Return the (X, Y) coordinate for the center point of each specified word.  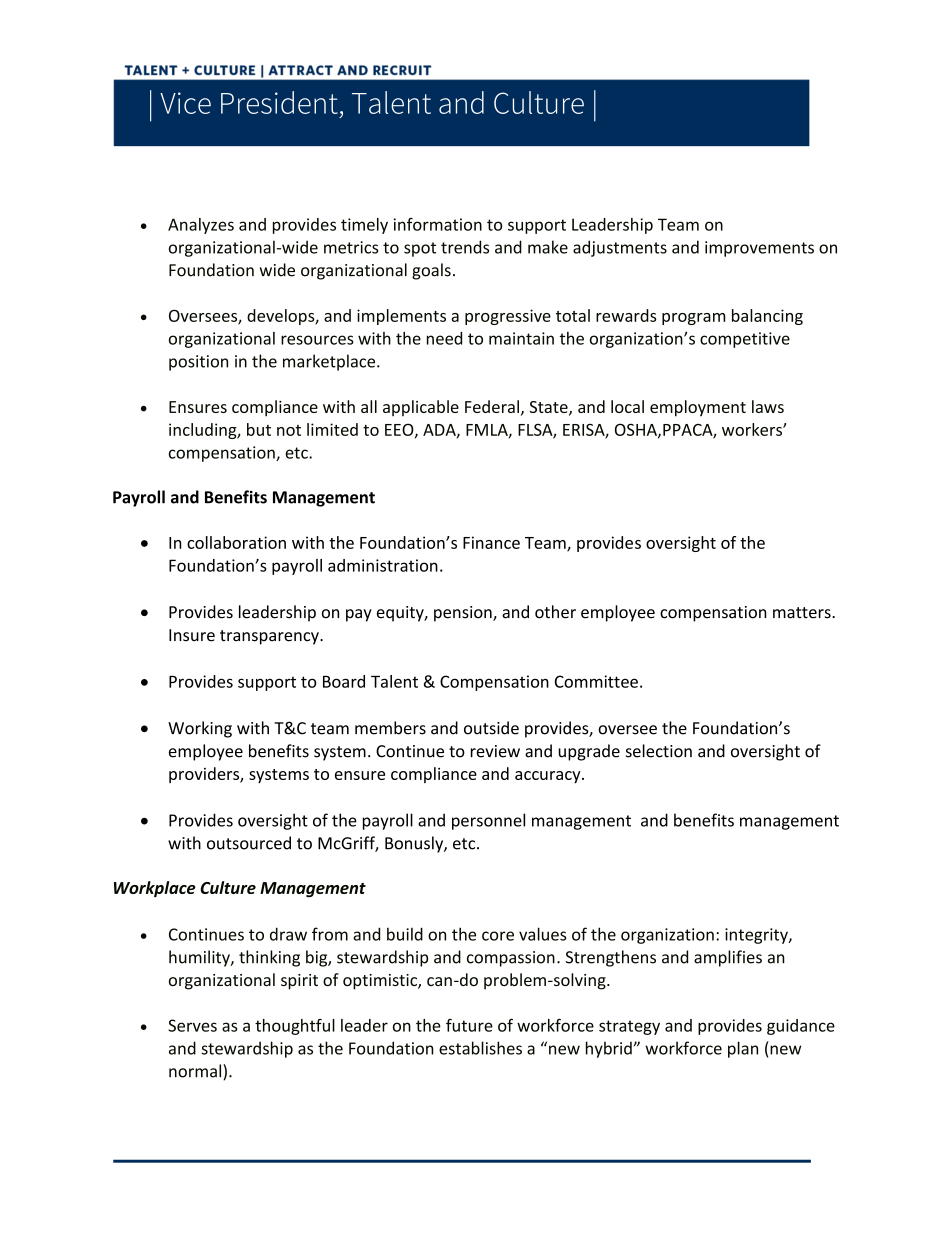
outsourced (249, 843)
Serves (192, 1025)
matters (803, 613)
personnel (488, 821)
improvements (759, 249)
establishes (480, 1048)
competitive (745, 340)
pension (464, 614)
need (444, 338)
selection (659, 751)
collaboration (236, 542)
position (198, 363)
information (438, 224)
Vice (185, 103)
